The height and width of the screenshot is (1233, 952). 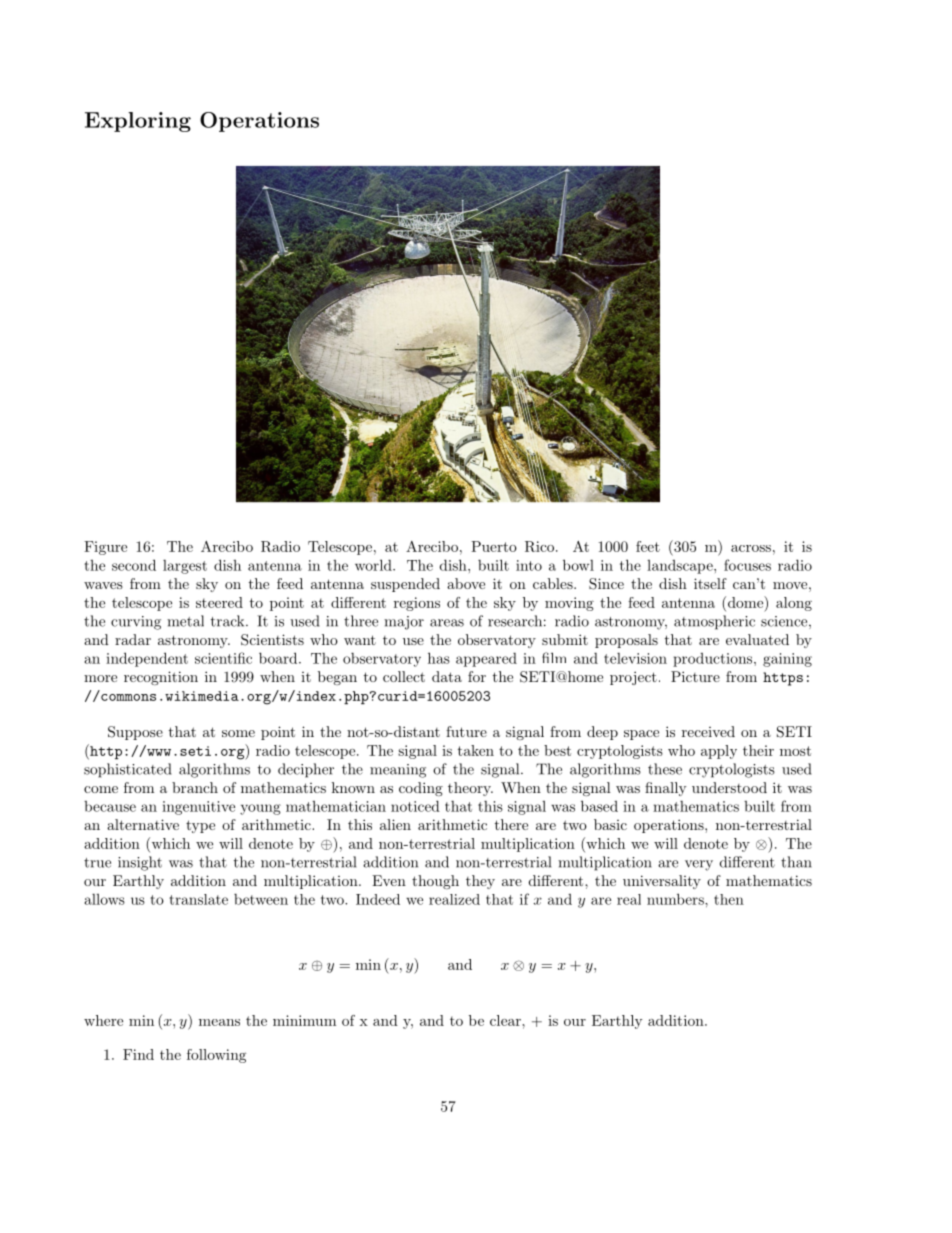 I want to click on above, so click(x=466, y=583).
